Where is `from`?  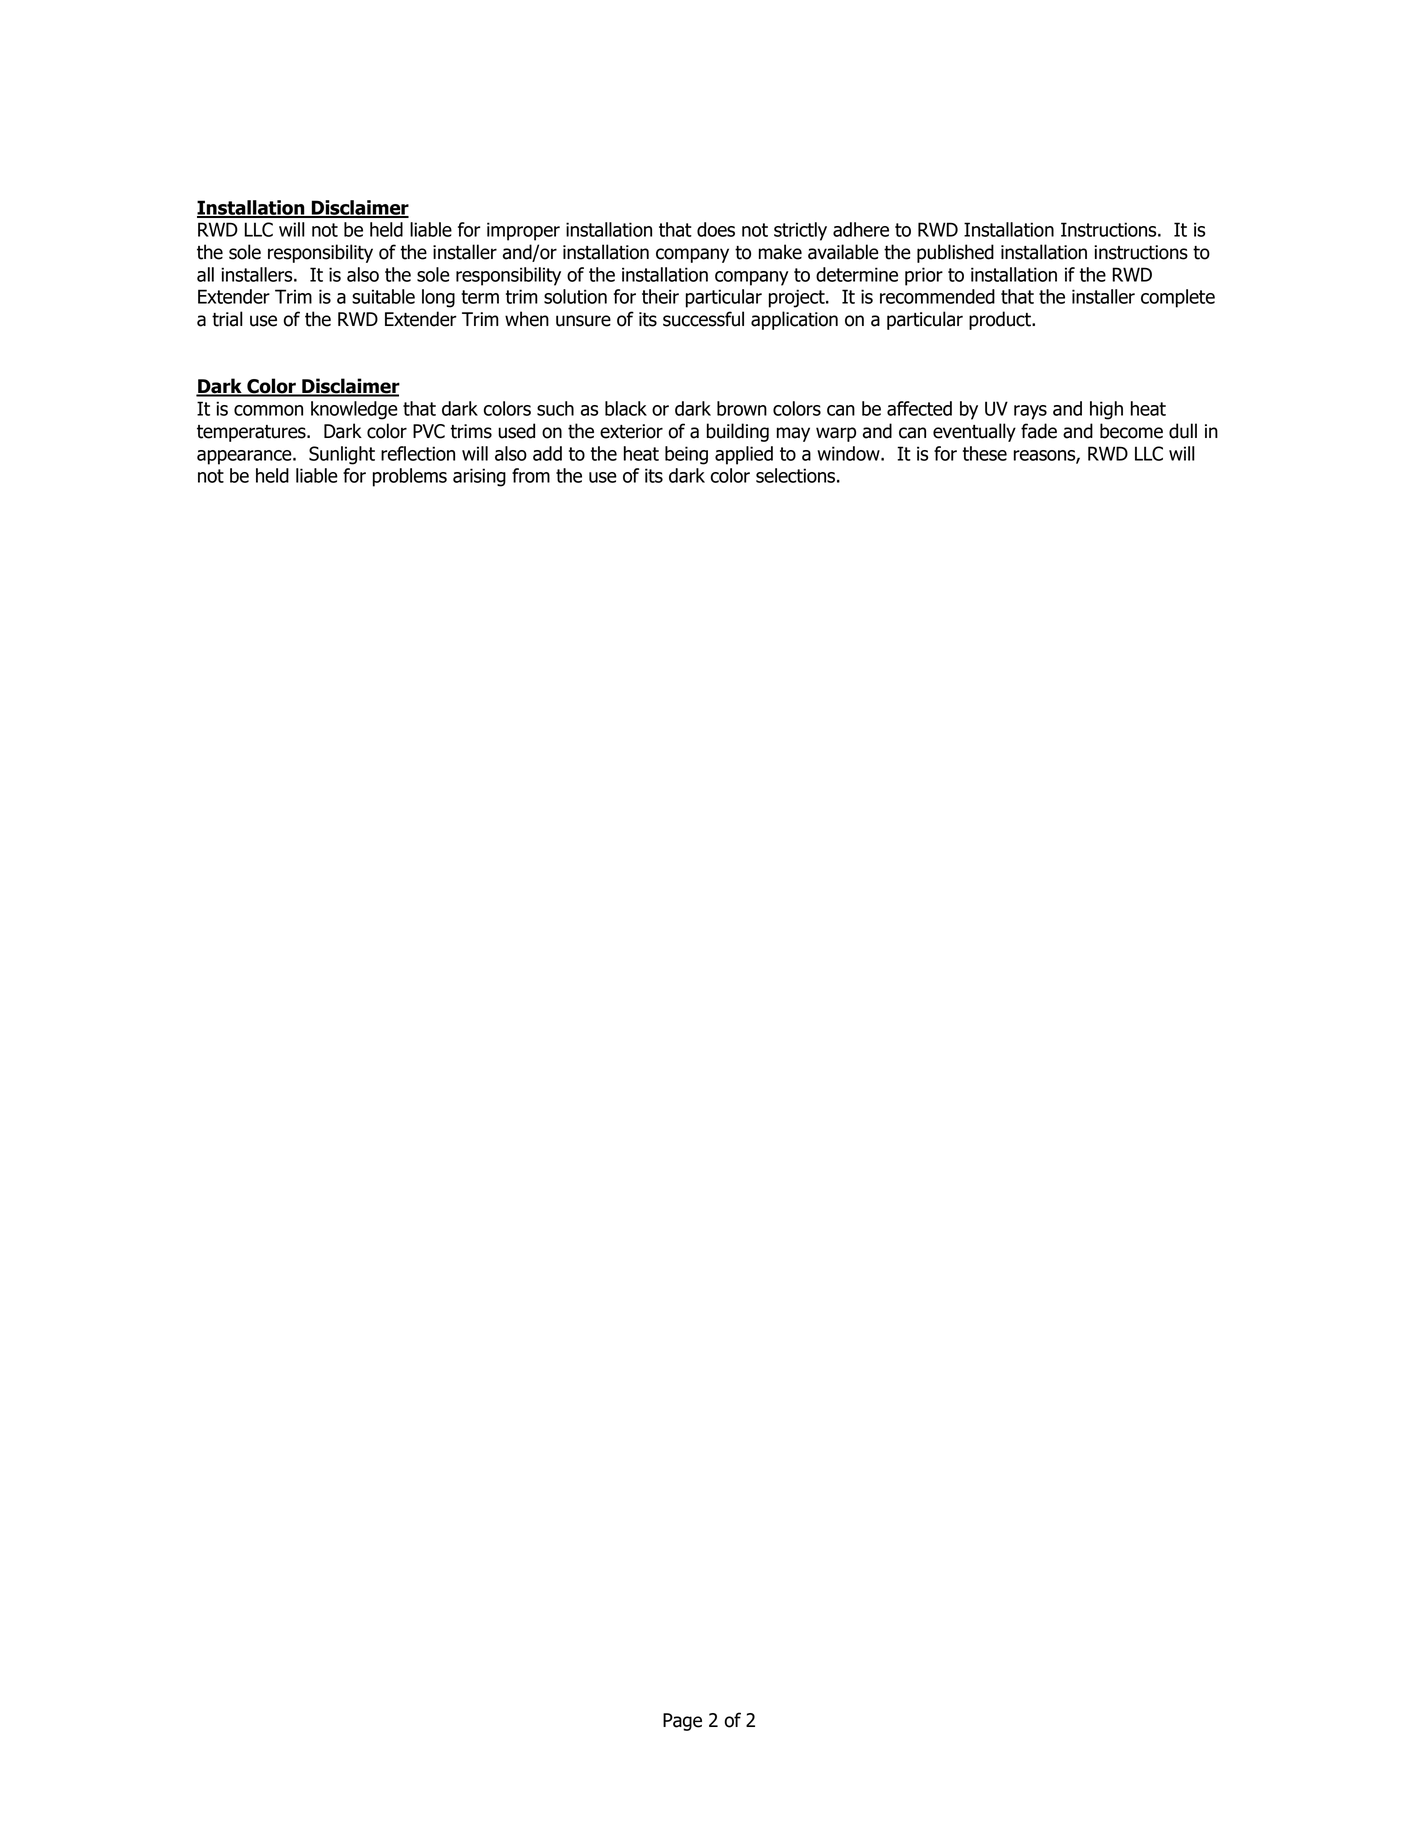 from is located at coordinates (531, 475).
